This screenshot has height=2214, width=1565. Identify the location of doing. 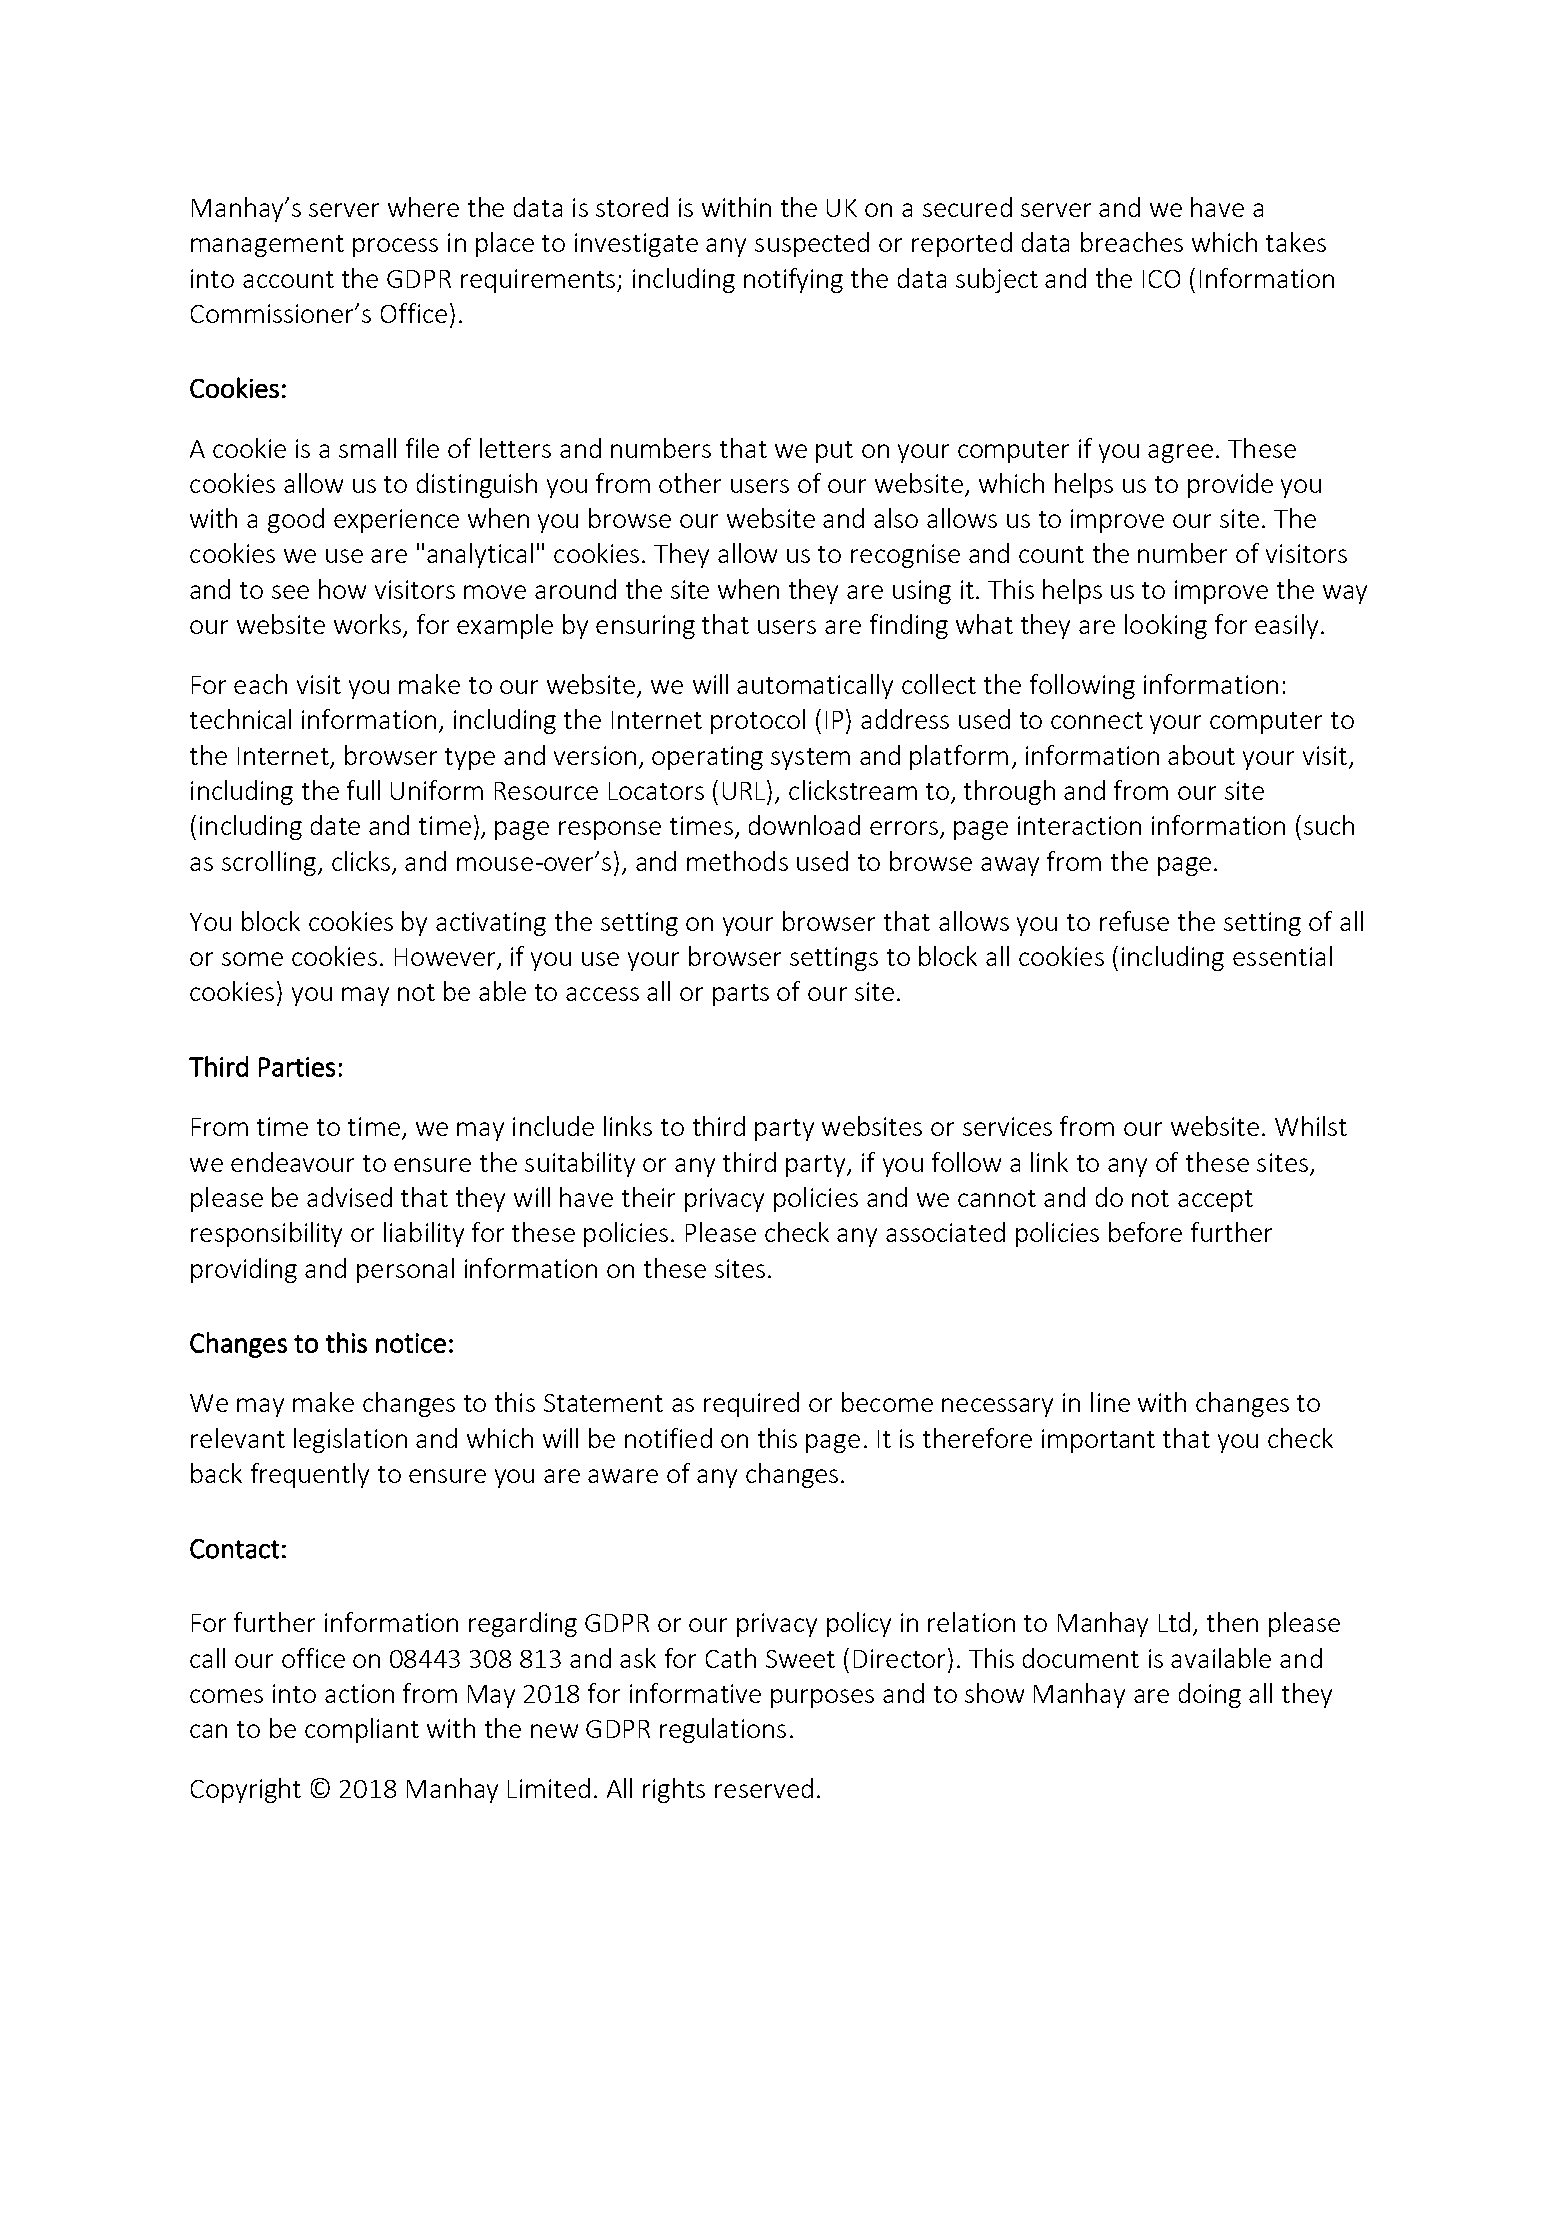
(1210, 1695).
